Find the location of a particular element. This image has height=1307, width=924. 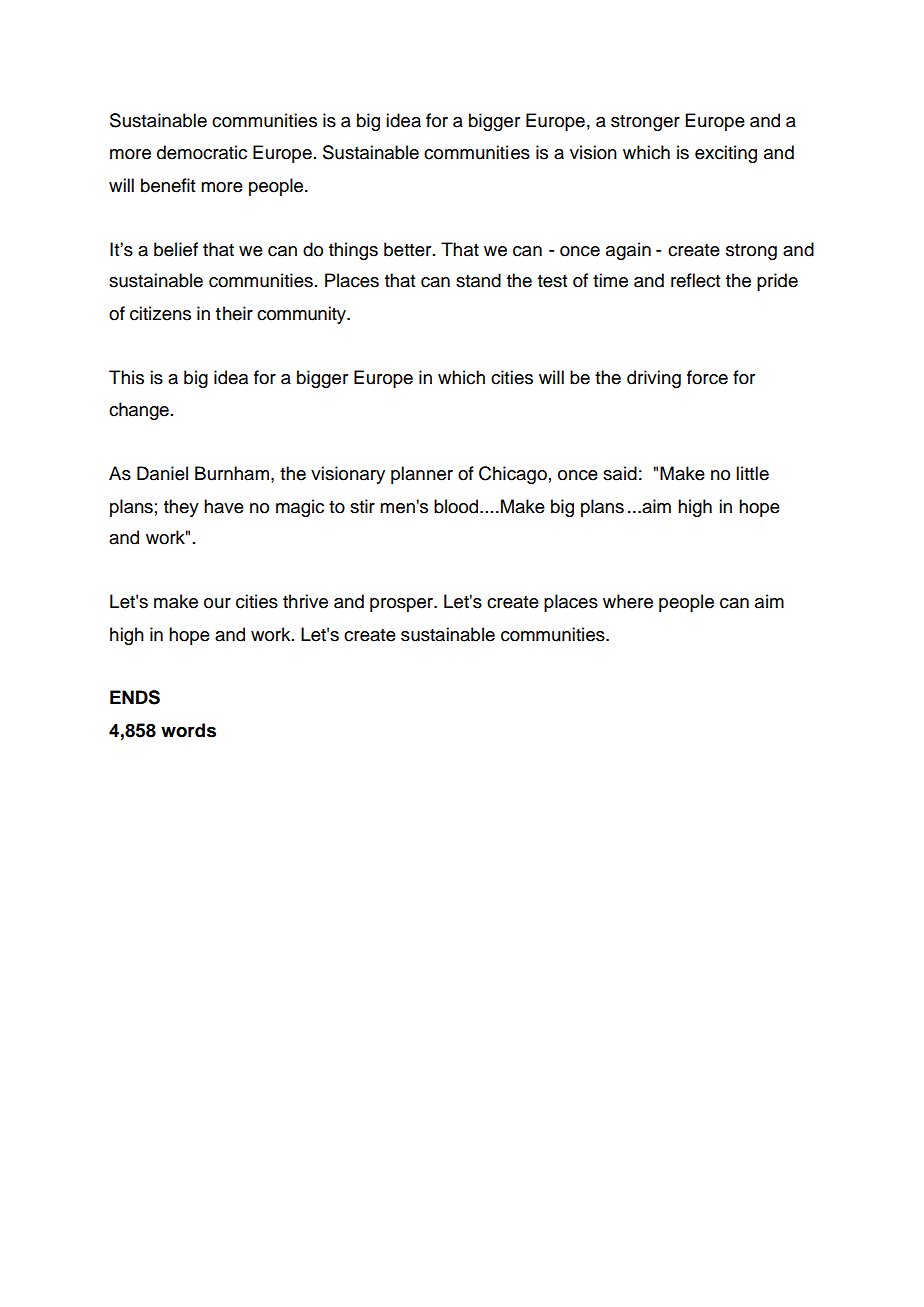

better is located at coordinates (409, 249).
